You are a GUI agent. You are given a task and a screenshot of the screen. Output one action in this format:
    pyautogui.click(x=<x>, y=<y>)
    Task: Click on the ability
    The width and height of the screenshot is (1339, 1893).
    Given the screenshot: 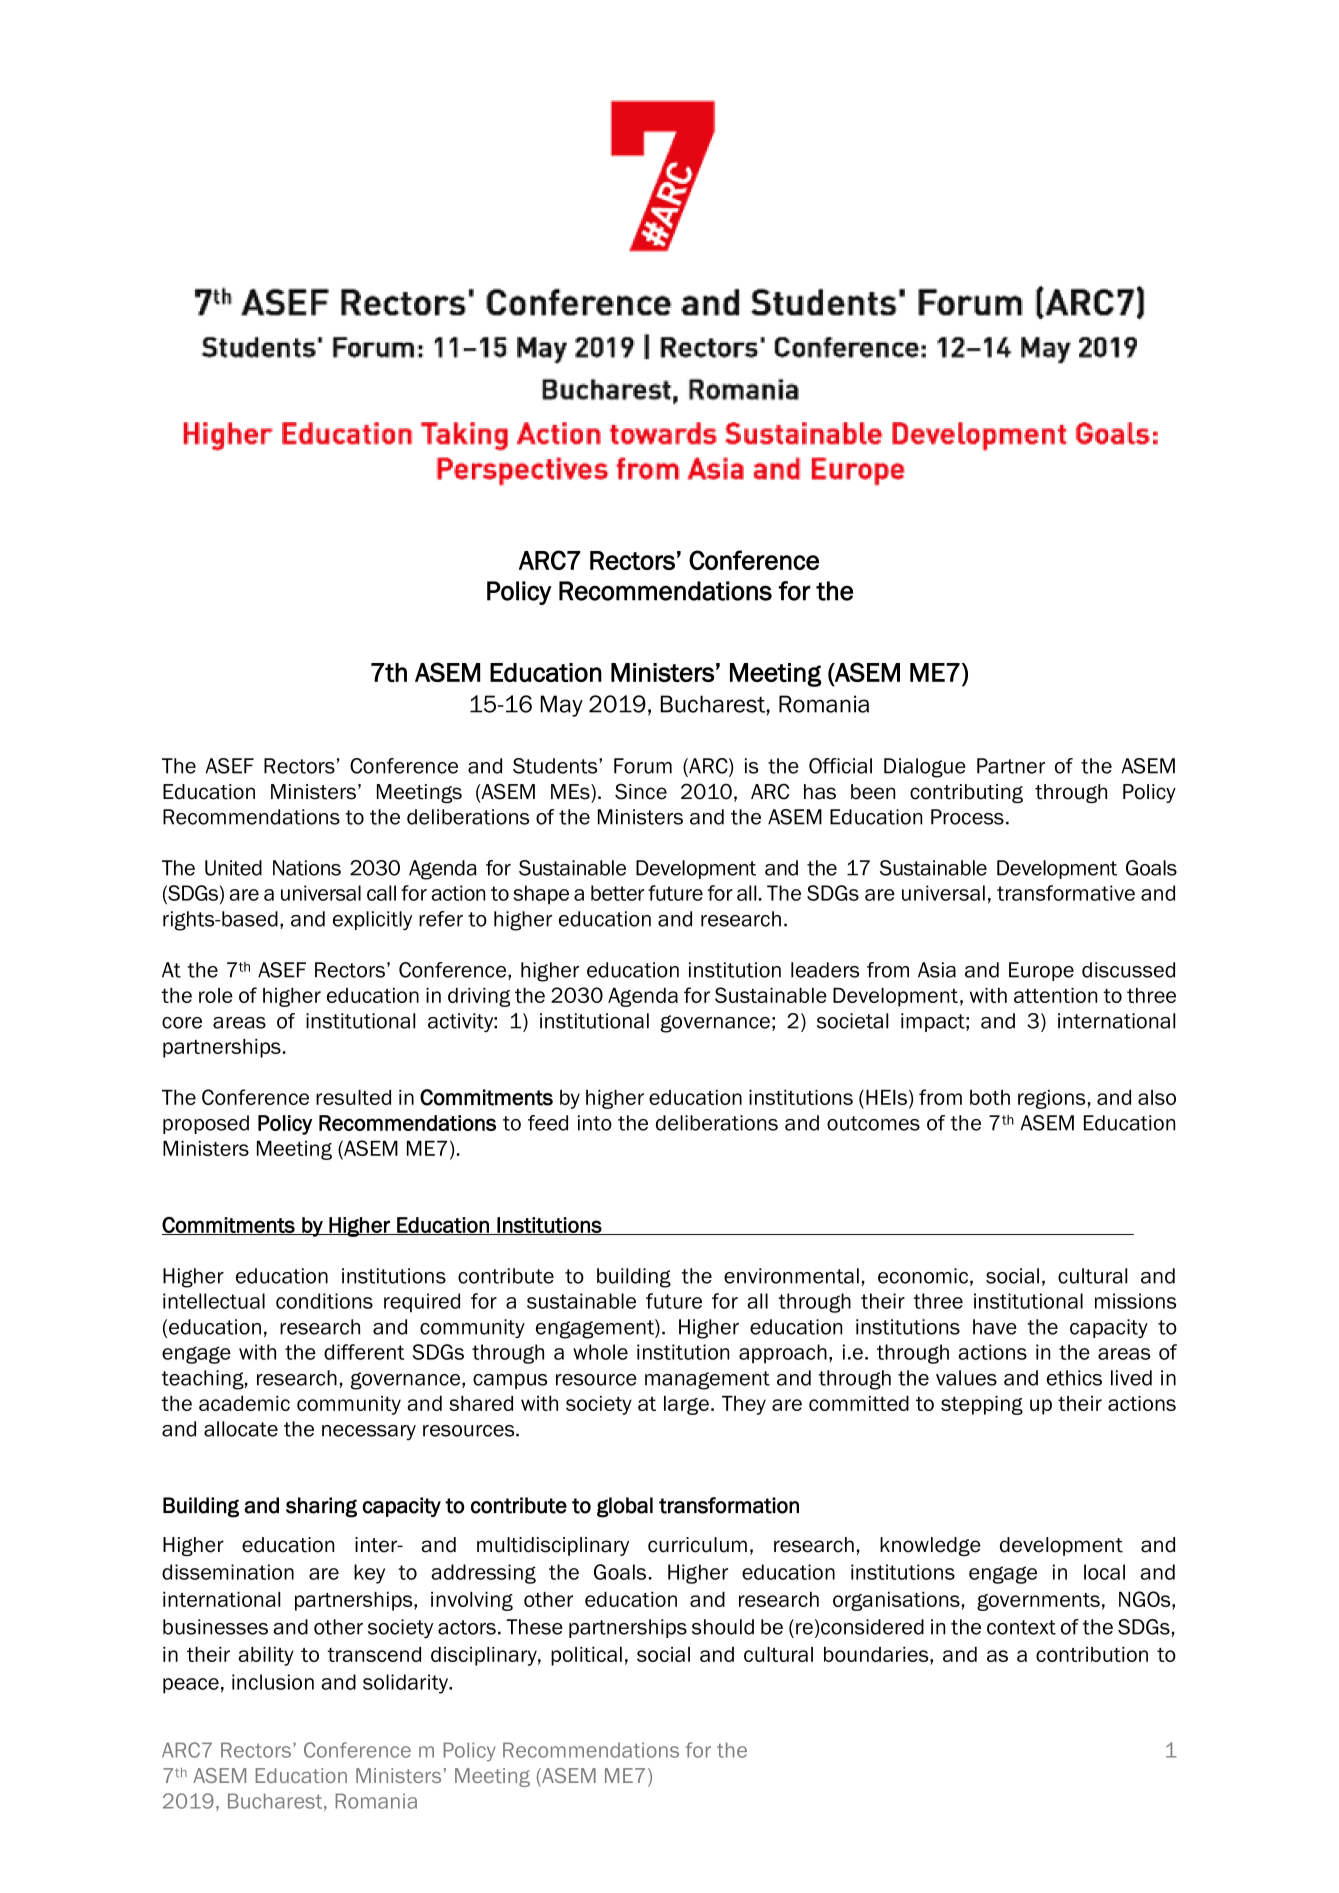 What is the action you would take?
    pyautogui.click(x=266, y=1656)
